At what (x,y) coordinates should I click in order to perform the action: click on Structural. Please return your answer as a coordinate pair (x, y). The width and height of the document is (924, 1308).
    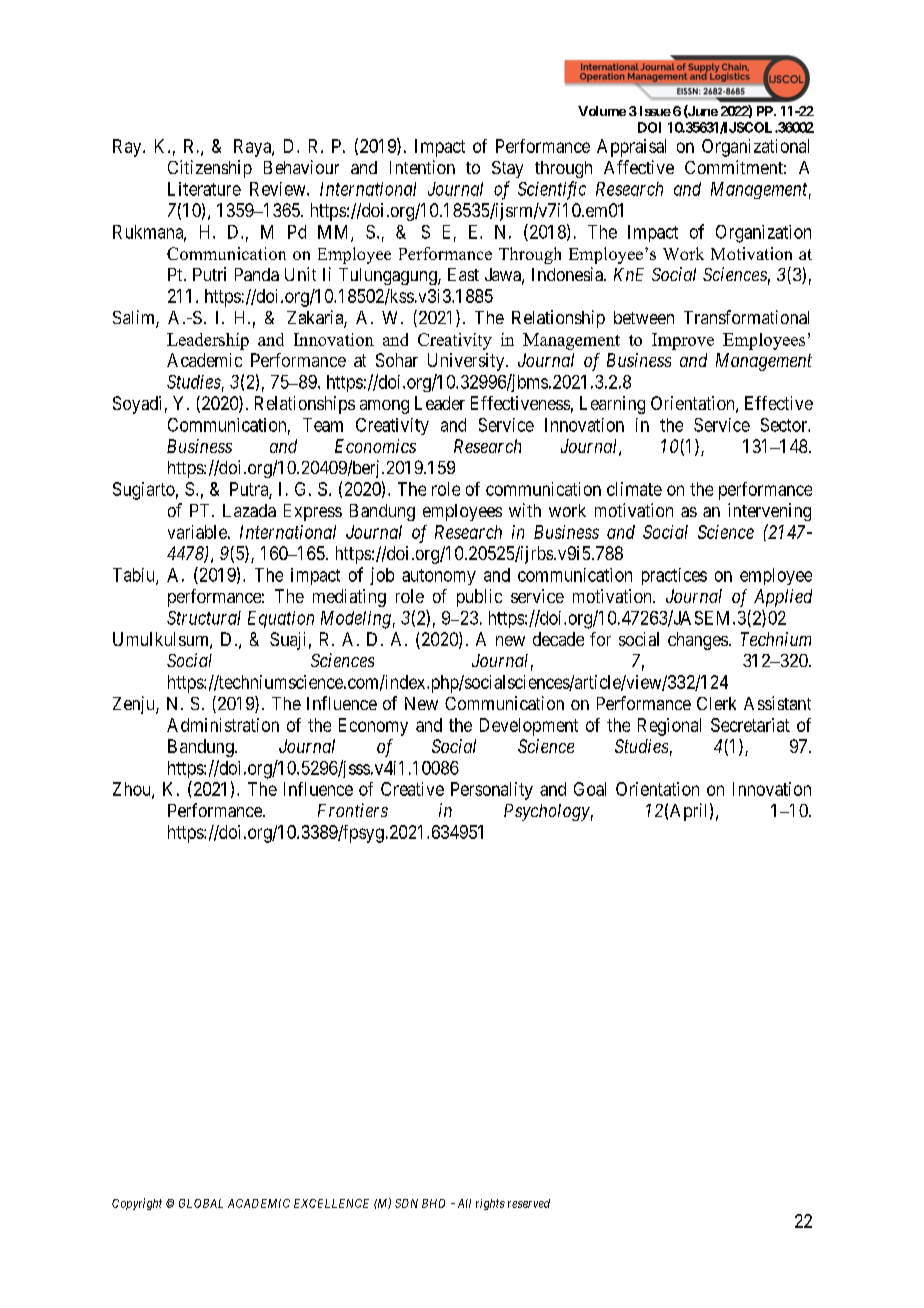
    Looking at the image, I should click on (204, 618).
